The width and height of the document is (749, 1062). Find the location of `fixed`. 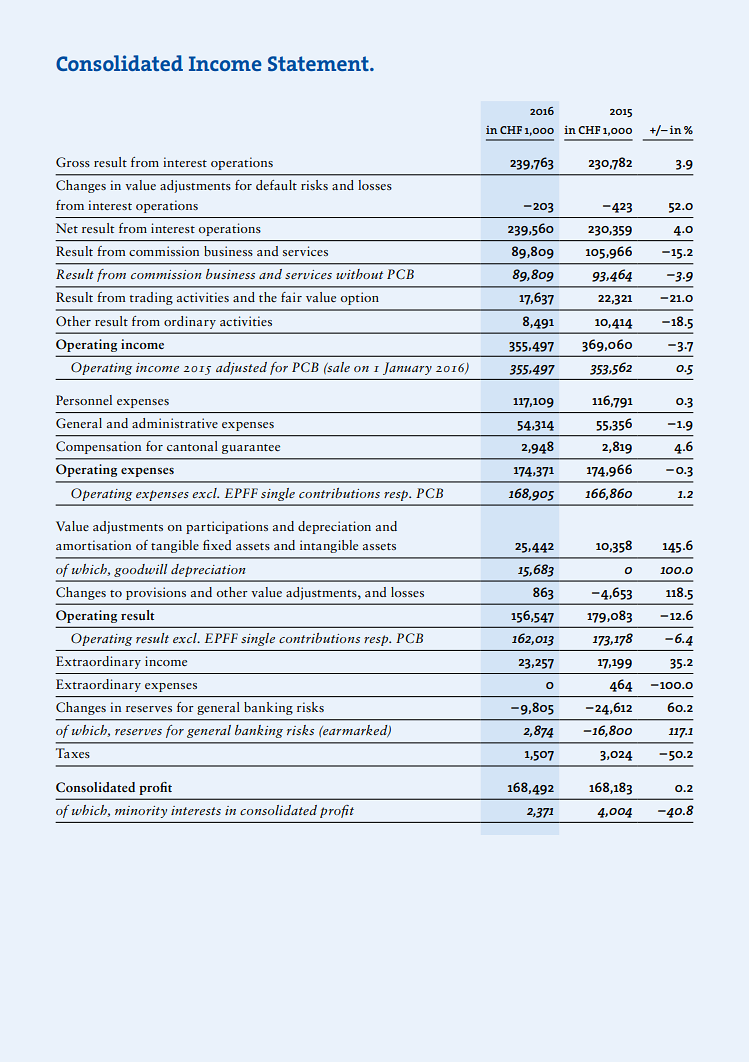

fixed is located at coordinates (217, 545).
